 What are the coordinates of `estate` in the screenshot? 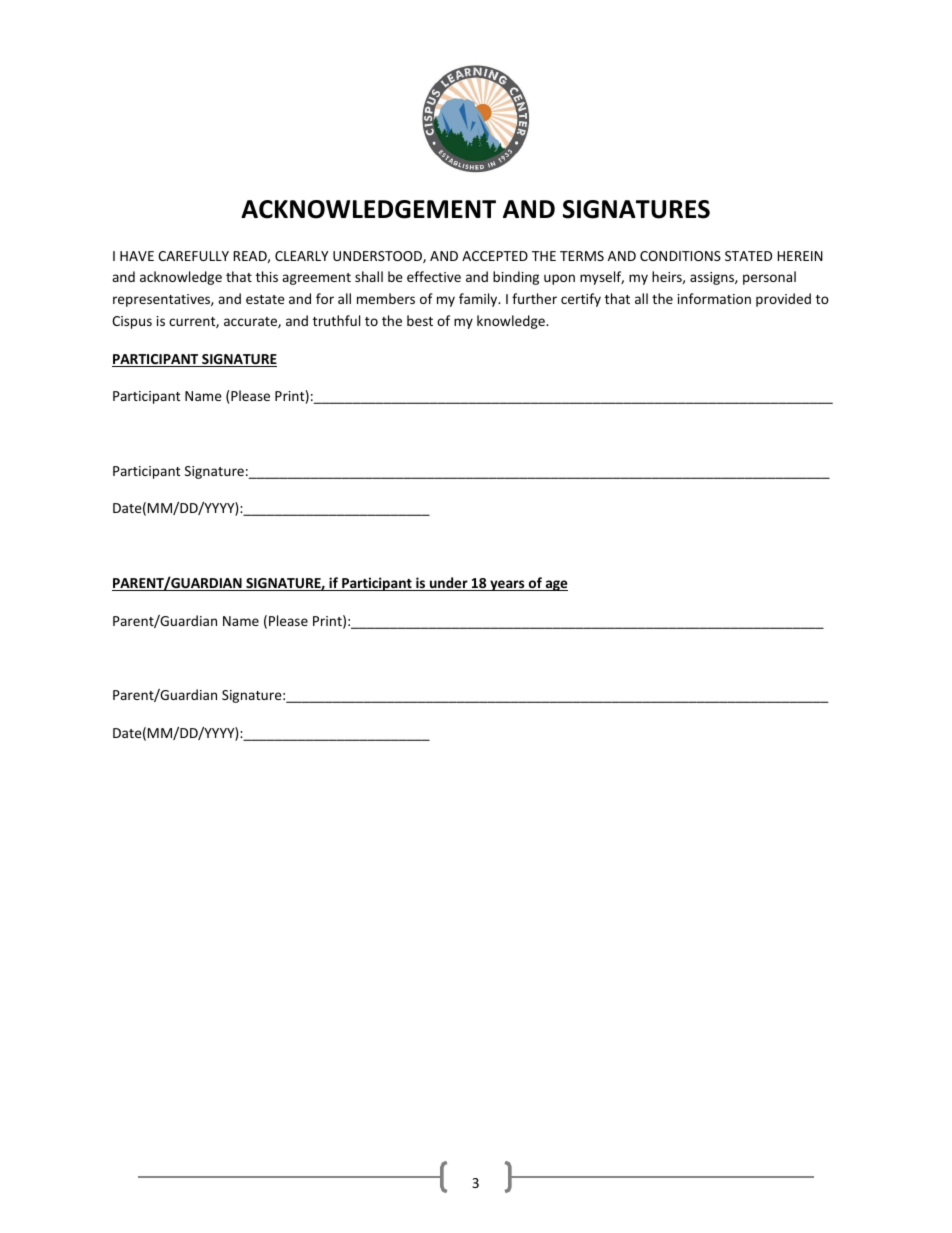 It's located at (265, 299).
